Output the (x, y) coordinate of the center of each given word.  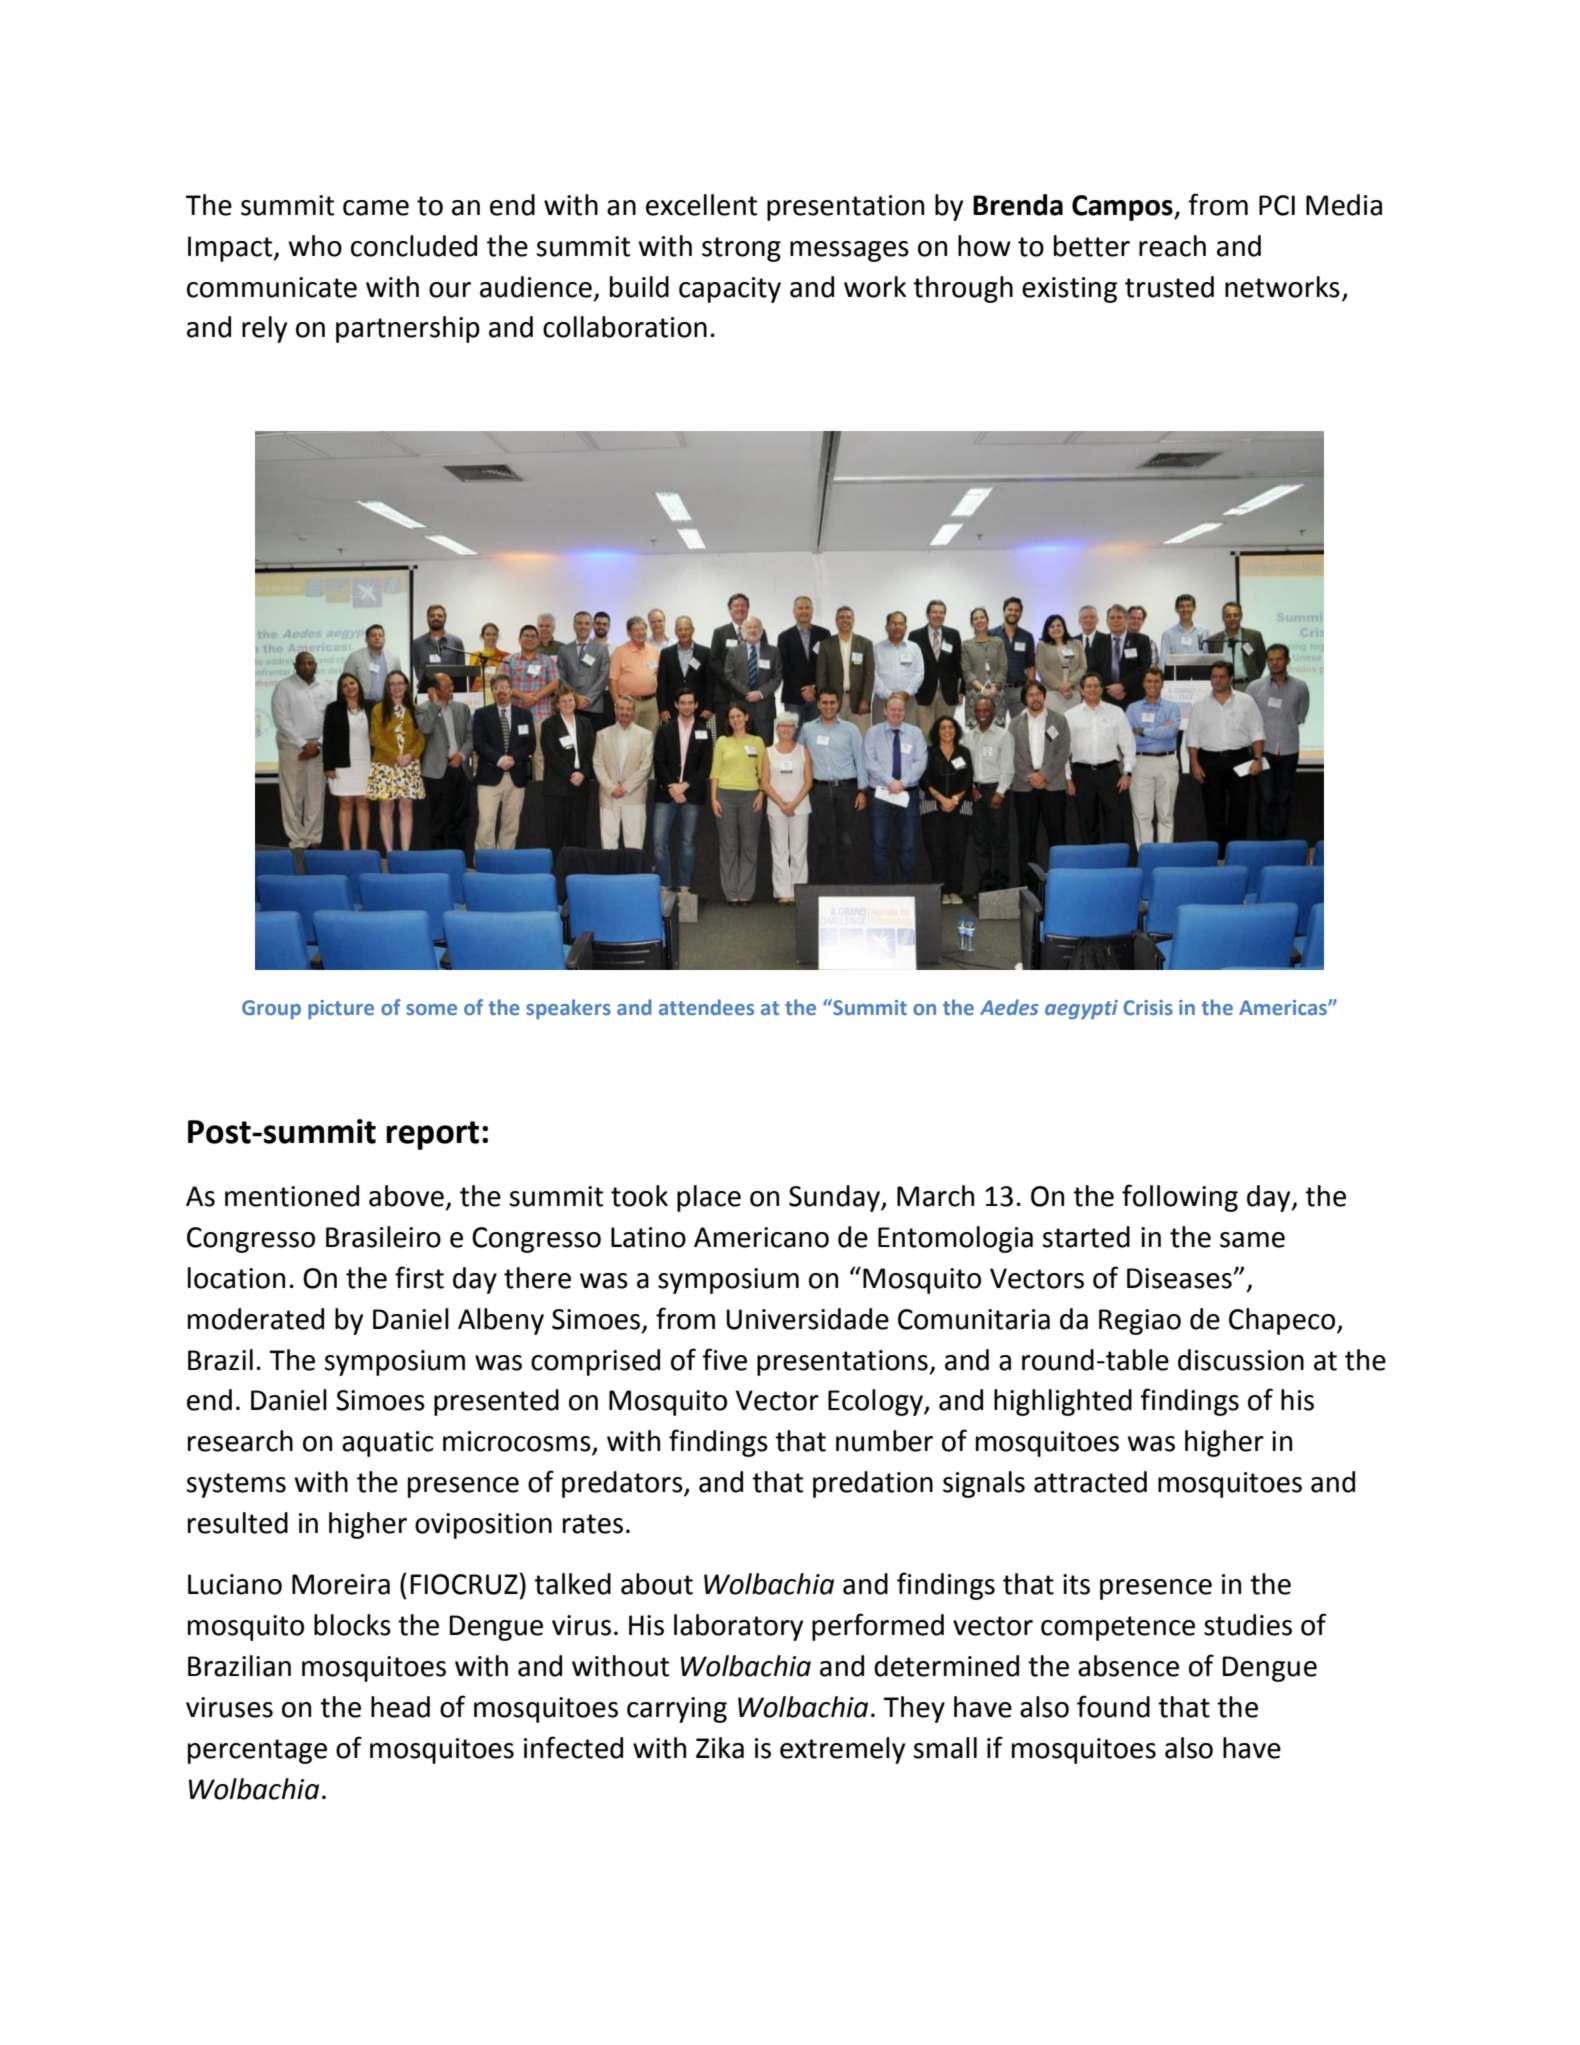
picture (341, 1009)
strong (741, 249)
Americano (761, 1237)
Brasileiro (383, 1237)
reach (1172, 246)
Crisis (1148, 1007)
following (1180, 1198)
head (400, 1707)
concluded (414, 246)
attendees (706, 1007)
